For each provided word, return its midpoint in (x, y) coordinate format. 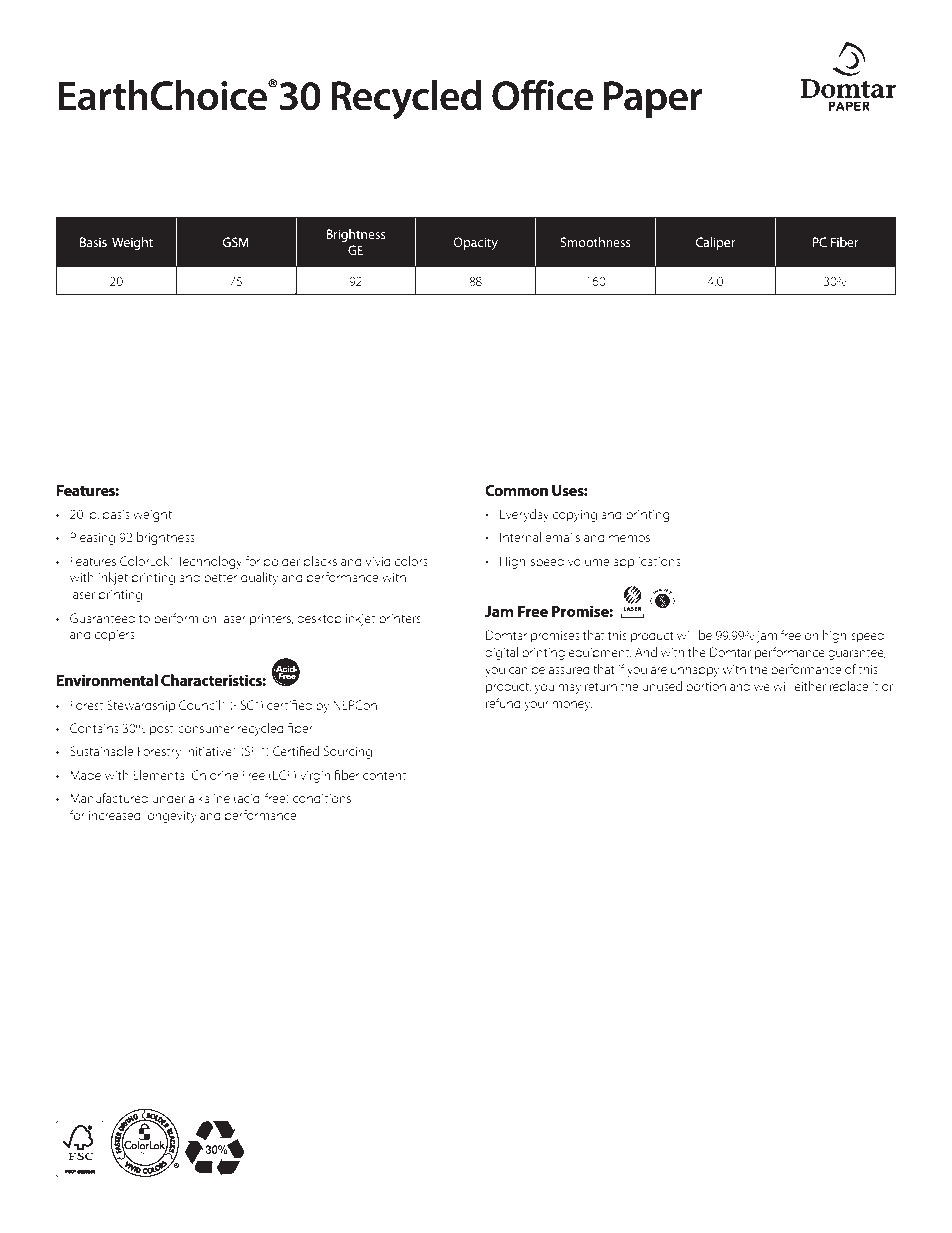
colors (411, 561)
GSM (235, 242)
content (384, 776)
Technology (209, 562)
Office (543, 95)
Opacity (475, 243)
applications (647, 562)
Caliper (715, 243)
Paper (653, 100)
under (168, 798)
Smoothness (595, 242)
